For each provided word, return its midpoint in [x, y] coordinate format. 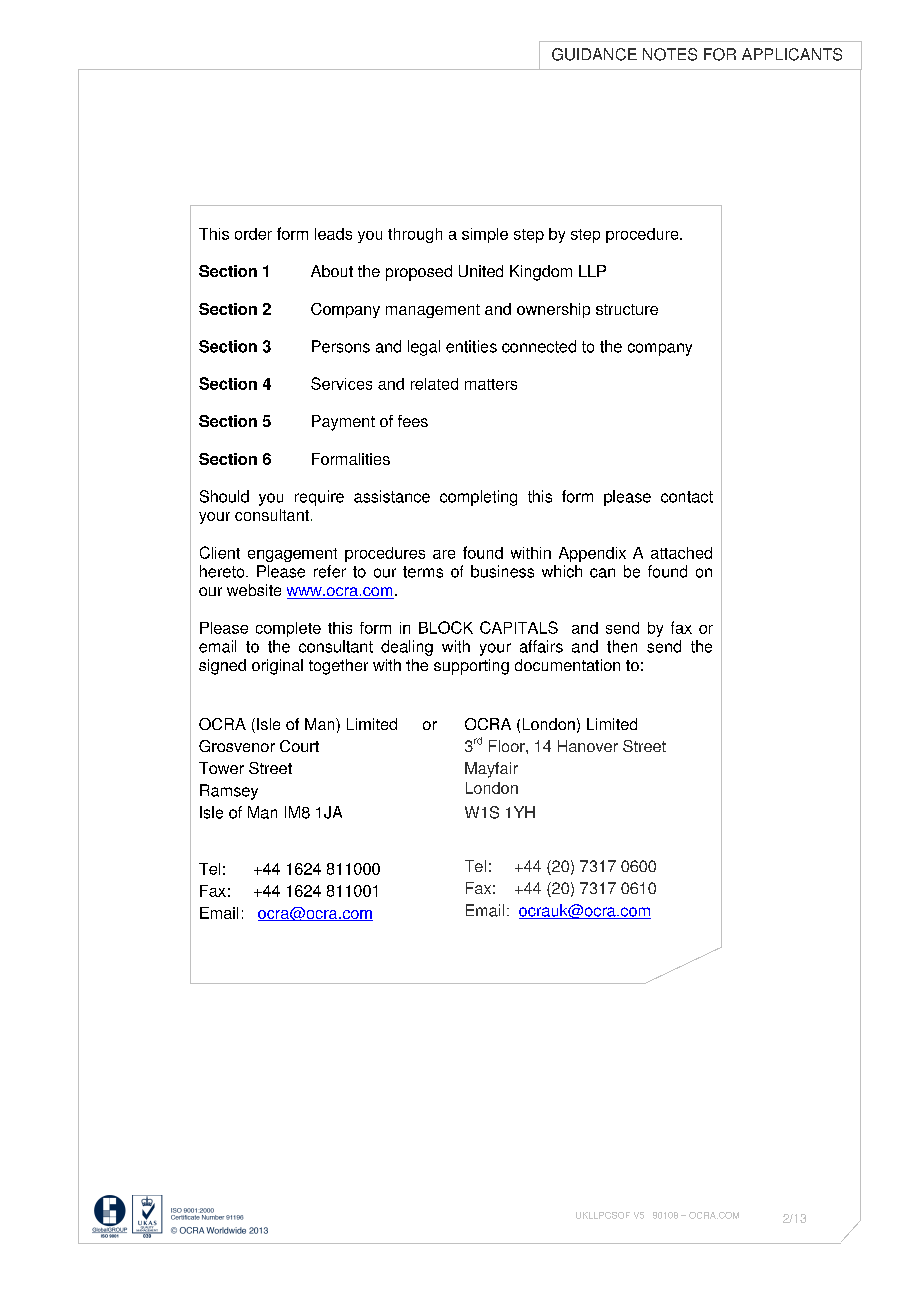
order [253, 234]
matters [491, 384]
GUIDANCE [594, 54]
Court [299, 746]
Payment [343, 423]
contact [687, 497]
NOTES [670, 54]
